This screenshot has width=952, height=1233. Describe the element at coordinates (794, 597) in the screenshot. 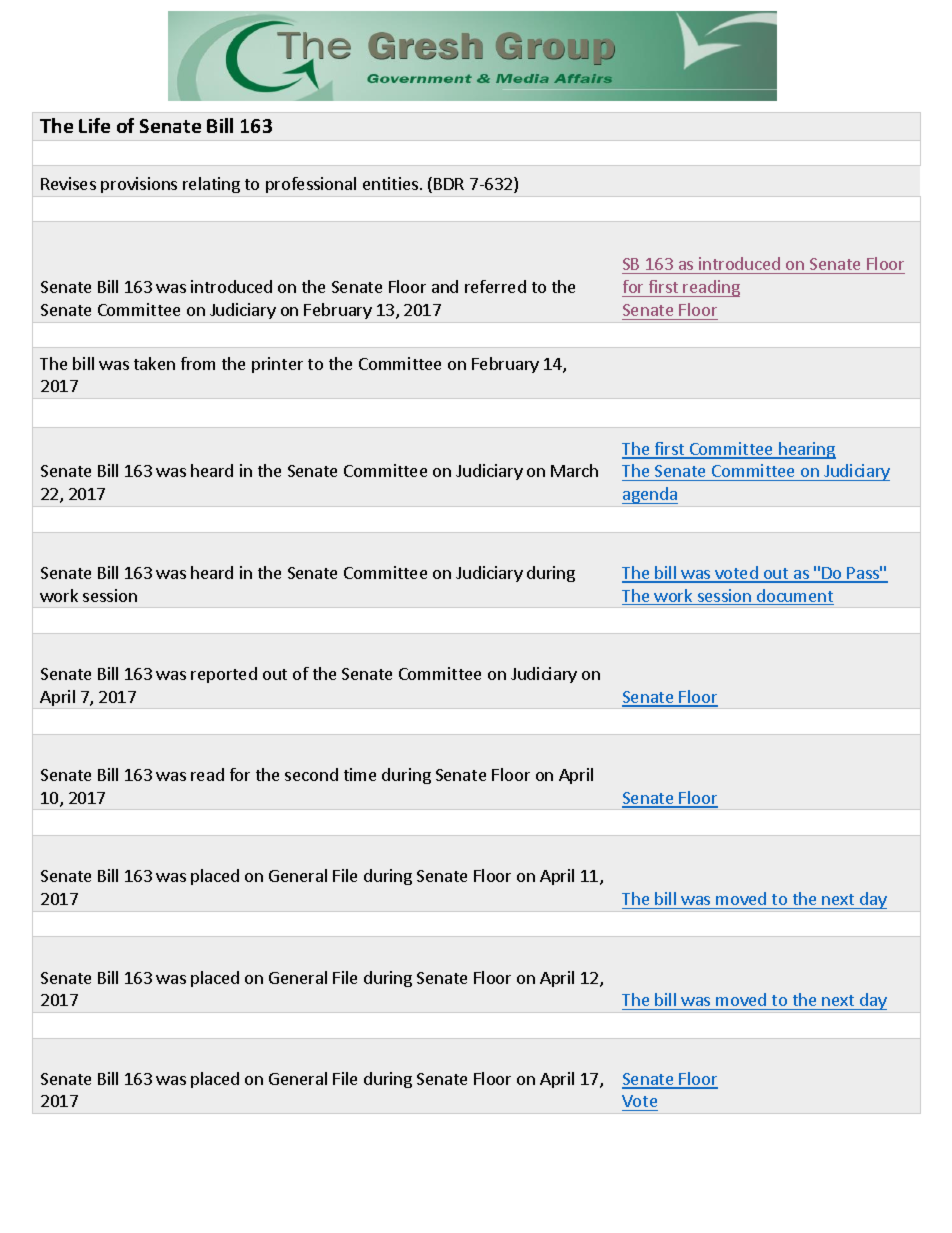

I see `document` at that location.
